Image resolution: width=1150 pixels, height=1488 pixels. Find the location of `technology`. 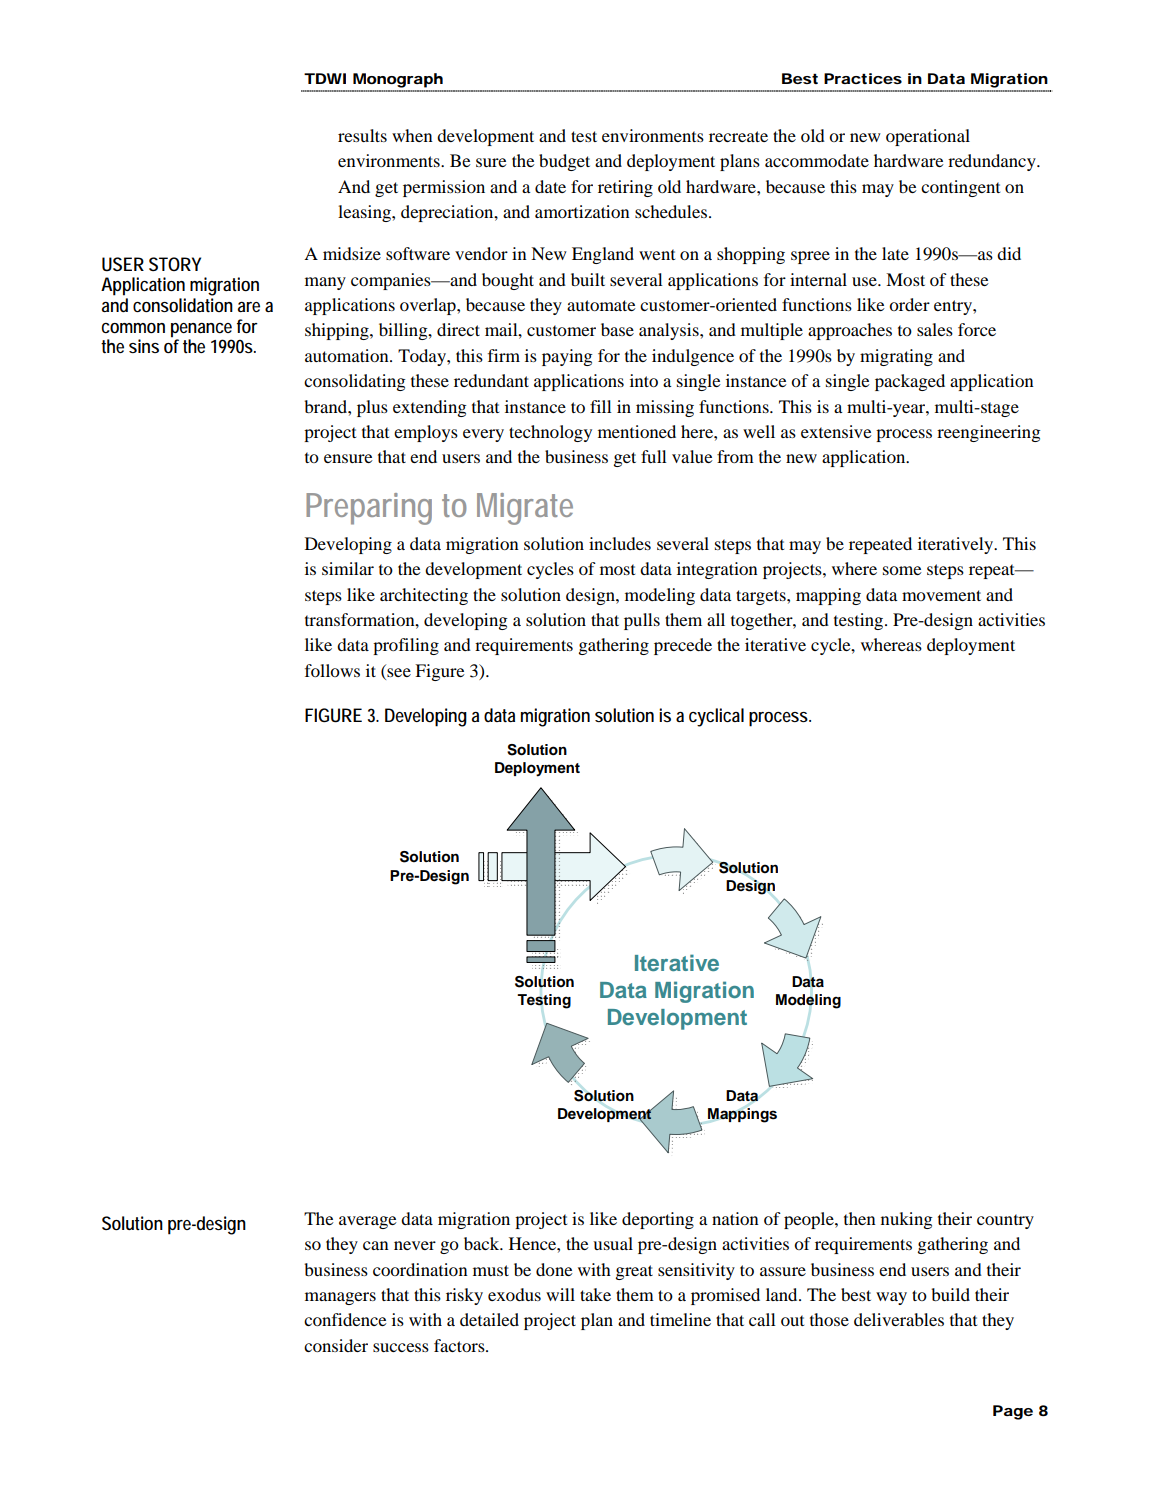

technology is located at coordinates (550, 433).
